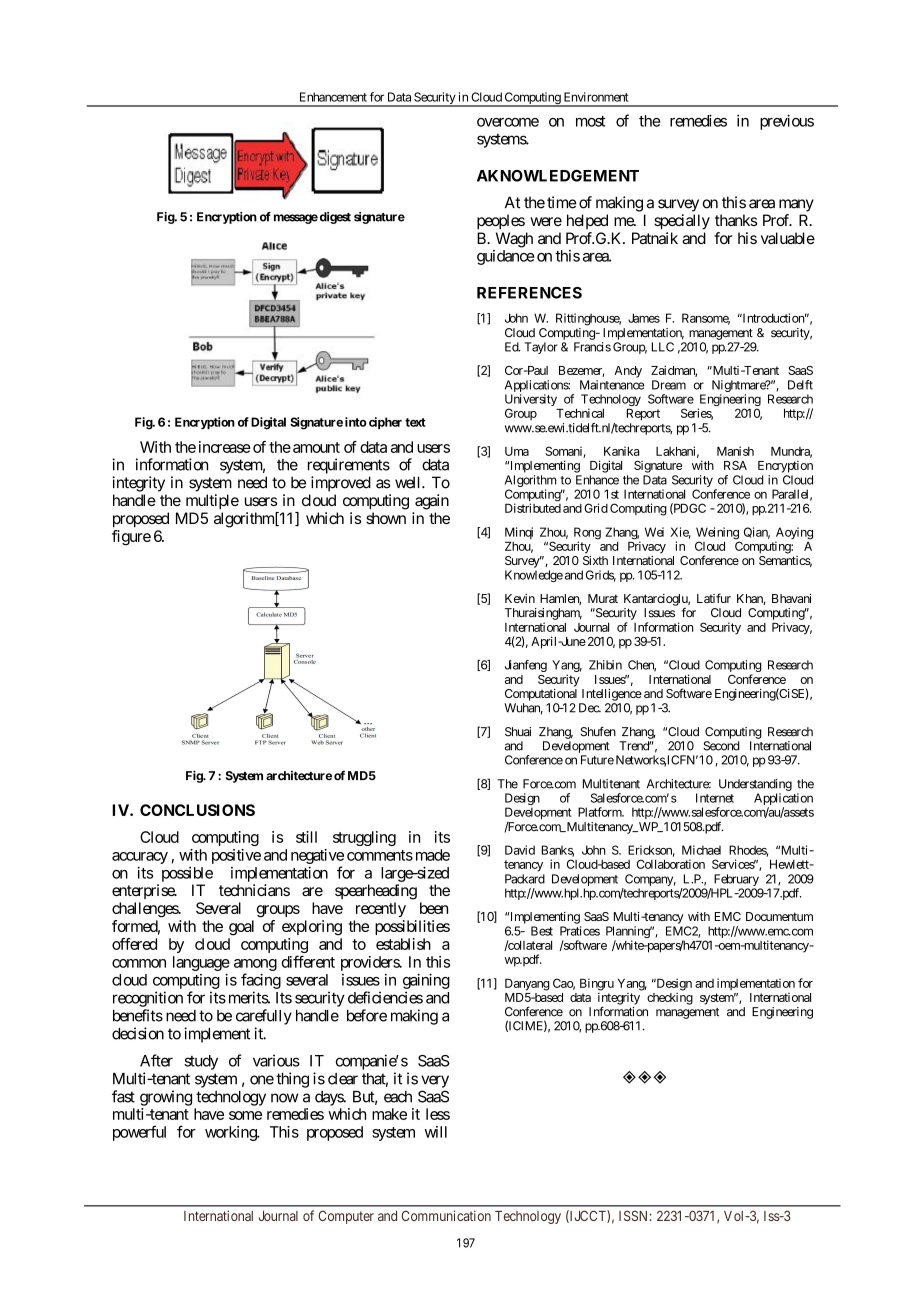 The height and width of the page is (1308, 924). Describe the element at coordinates (791, 598) in the page. I see `Bhavani` at that location.
